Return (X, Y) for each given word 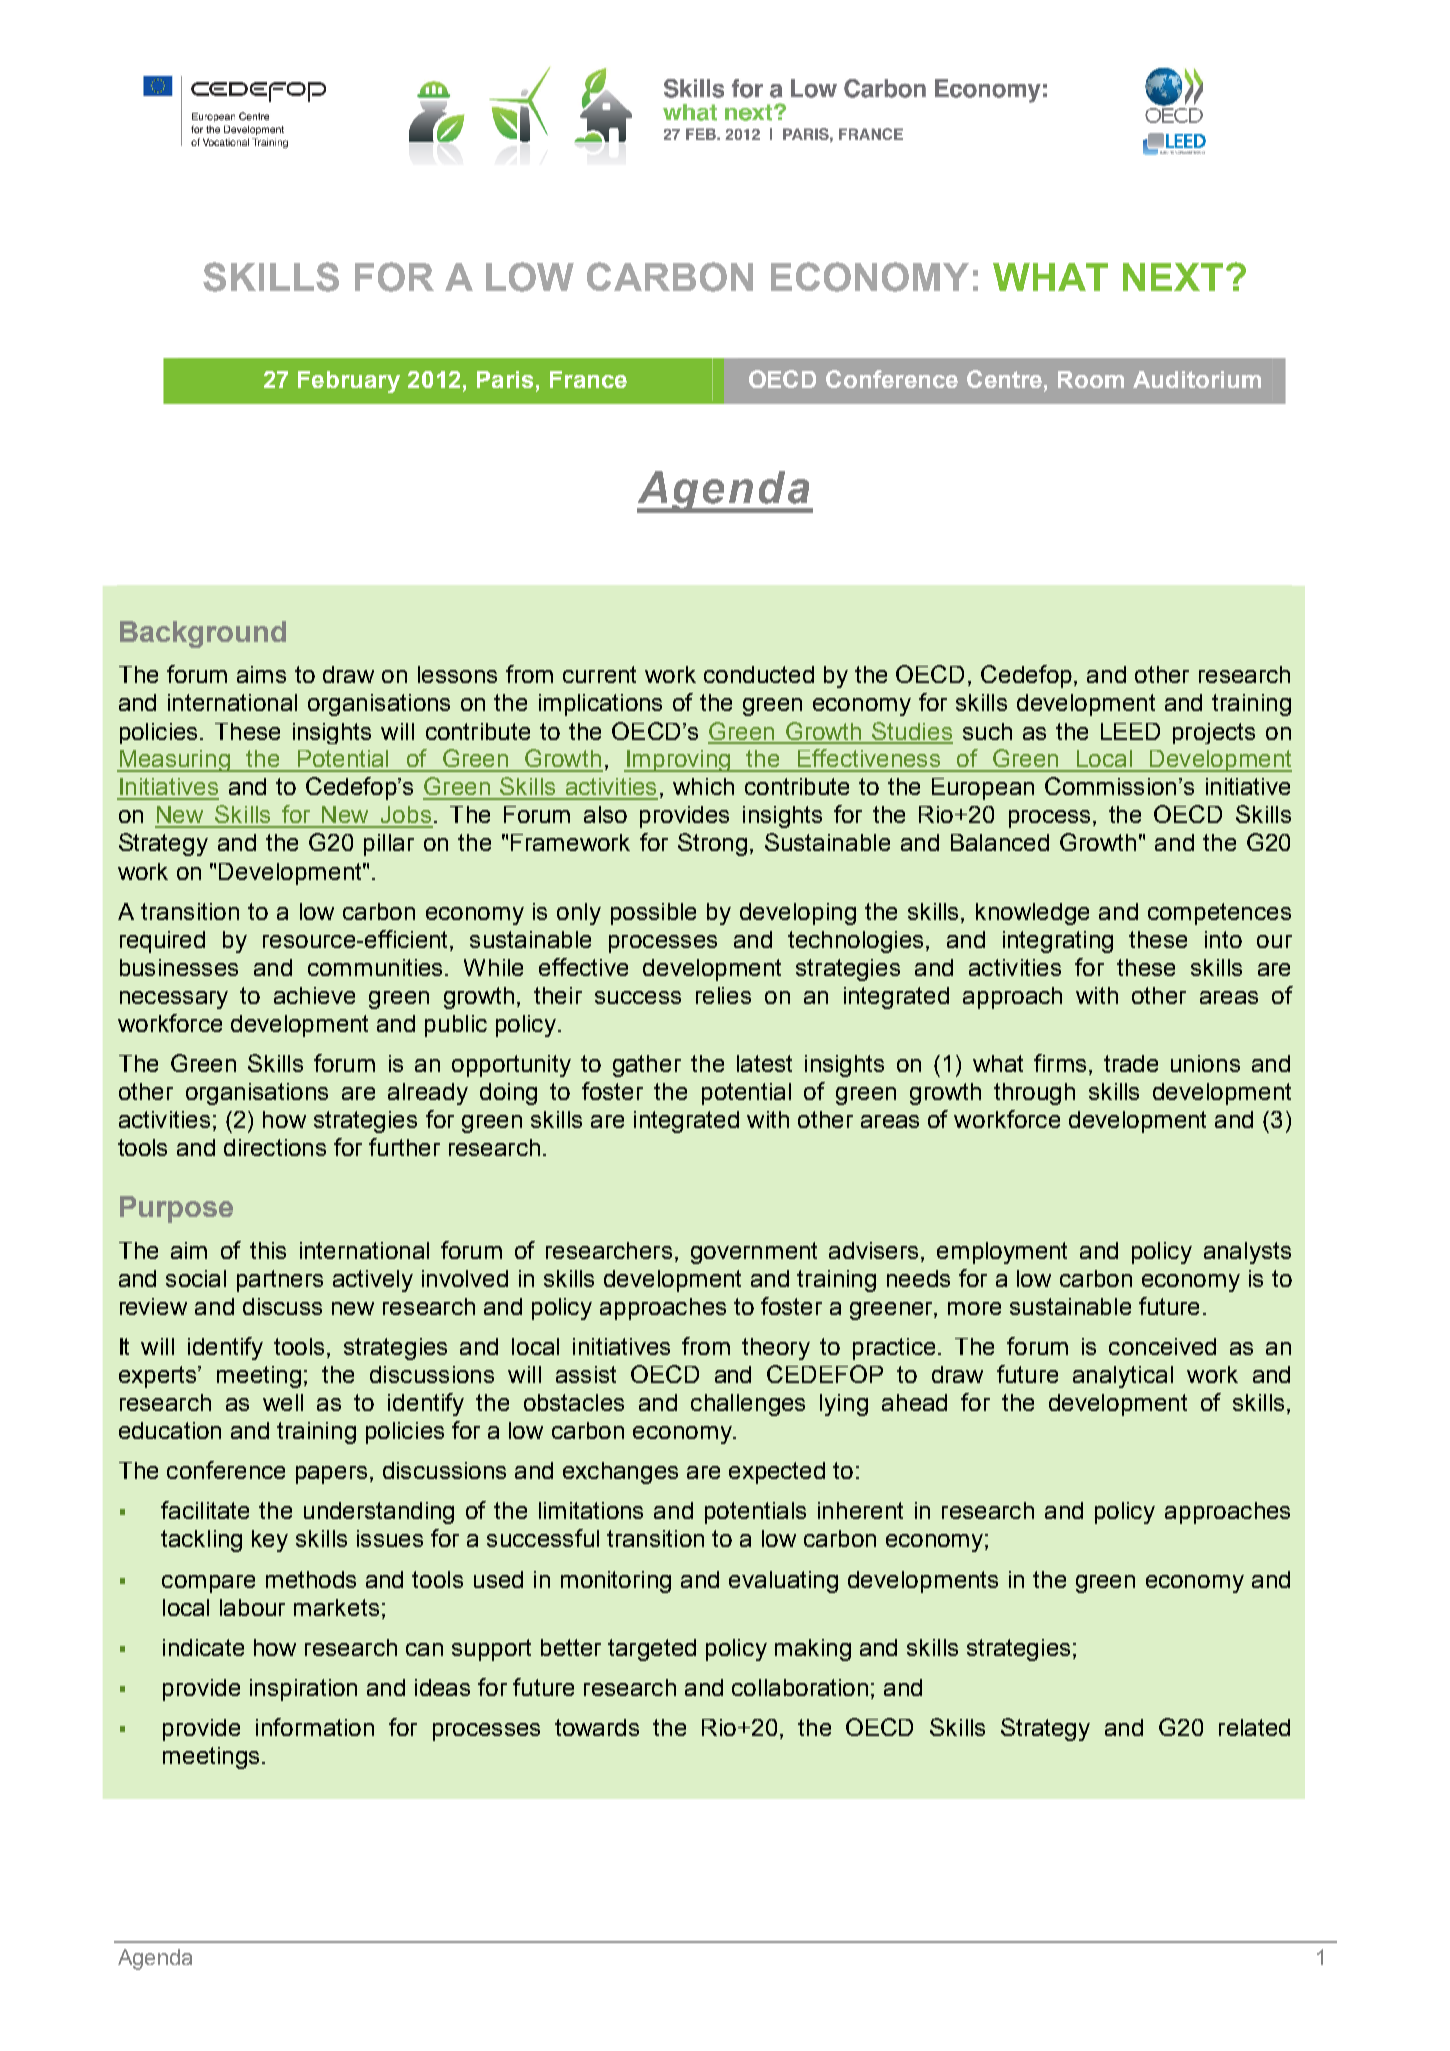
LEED (1130, 731)
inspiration (303, 1690)
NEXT (1173, 277)
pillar (389, 845)
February (349, 382)
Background (203, 634)
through (1034, 1094)
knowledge (1032, 914)
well (283, 1402)
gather (647, 1066)
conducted (759, 674)
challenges (748, 1405)
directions (275, 1147)
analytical (1123, 1377)
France (588, 379)
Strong (712, 844)
